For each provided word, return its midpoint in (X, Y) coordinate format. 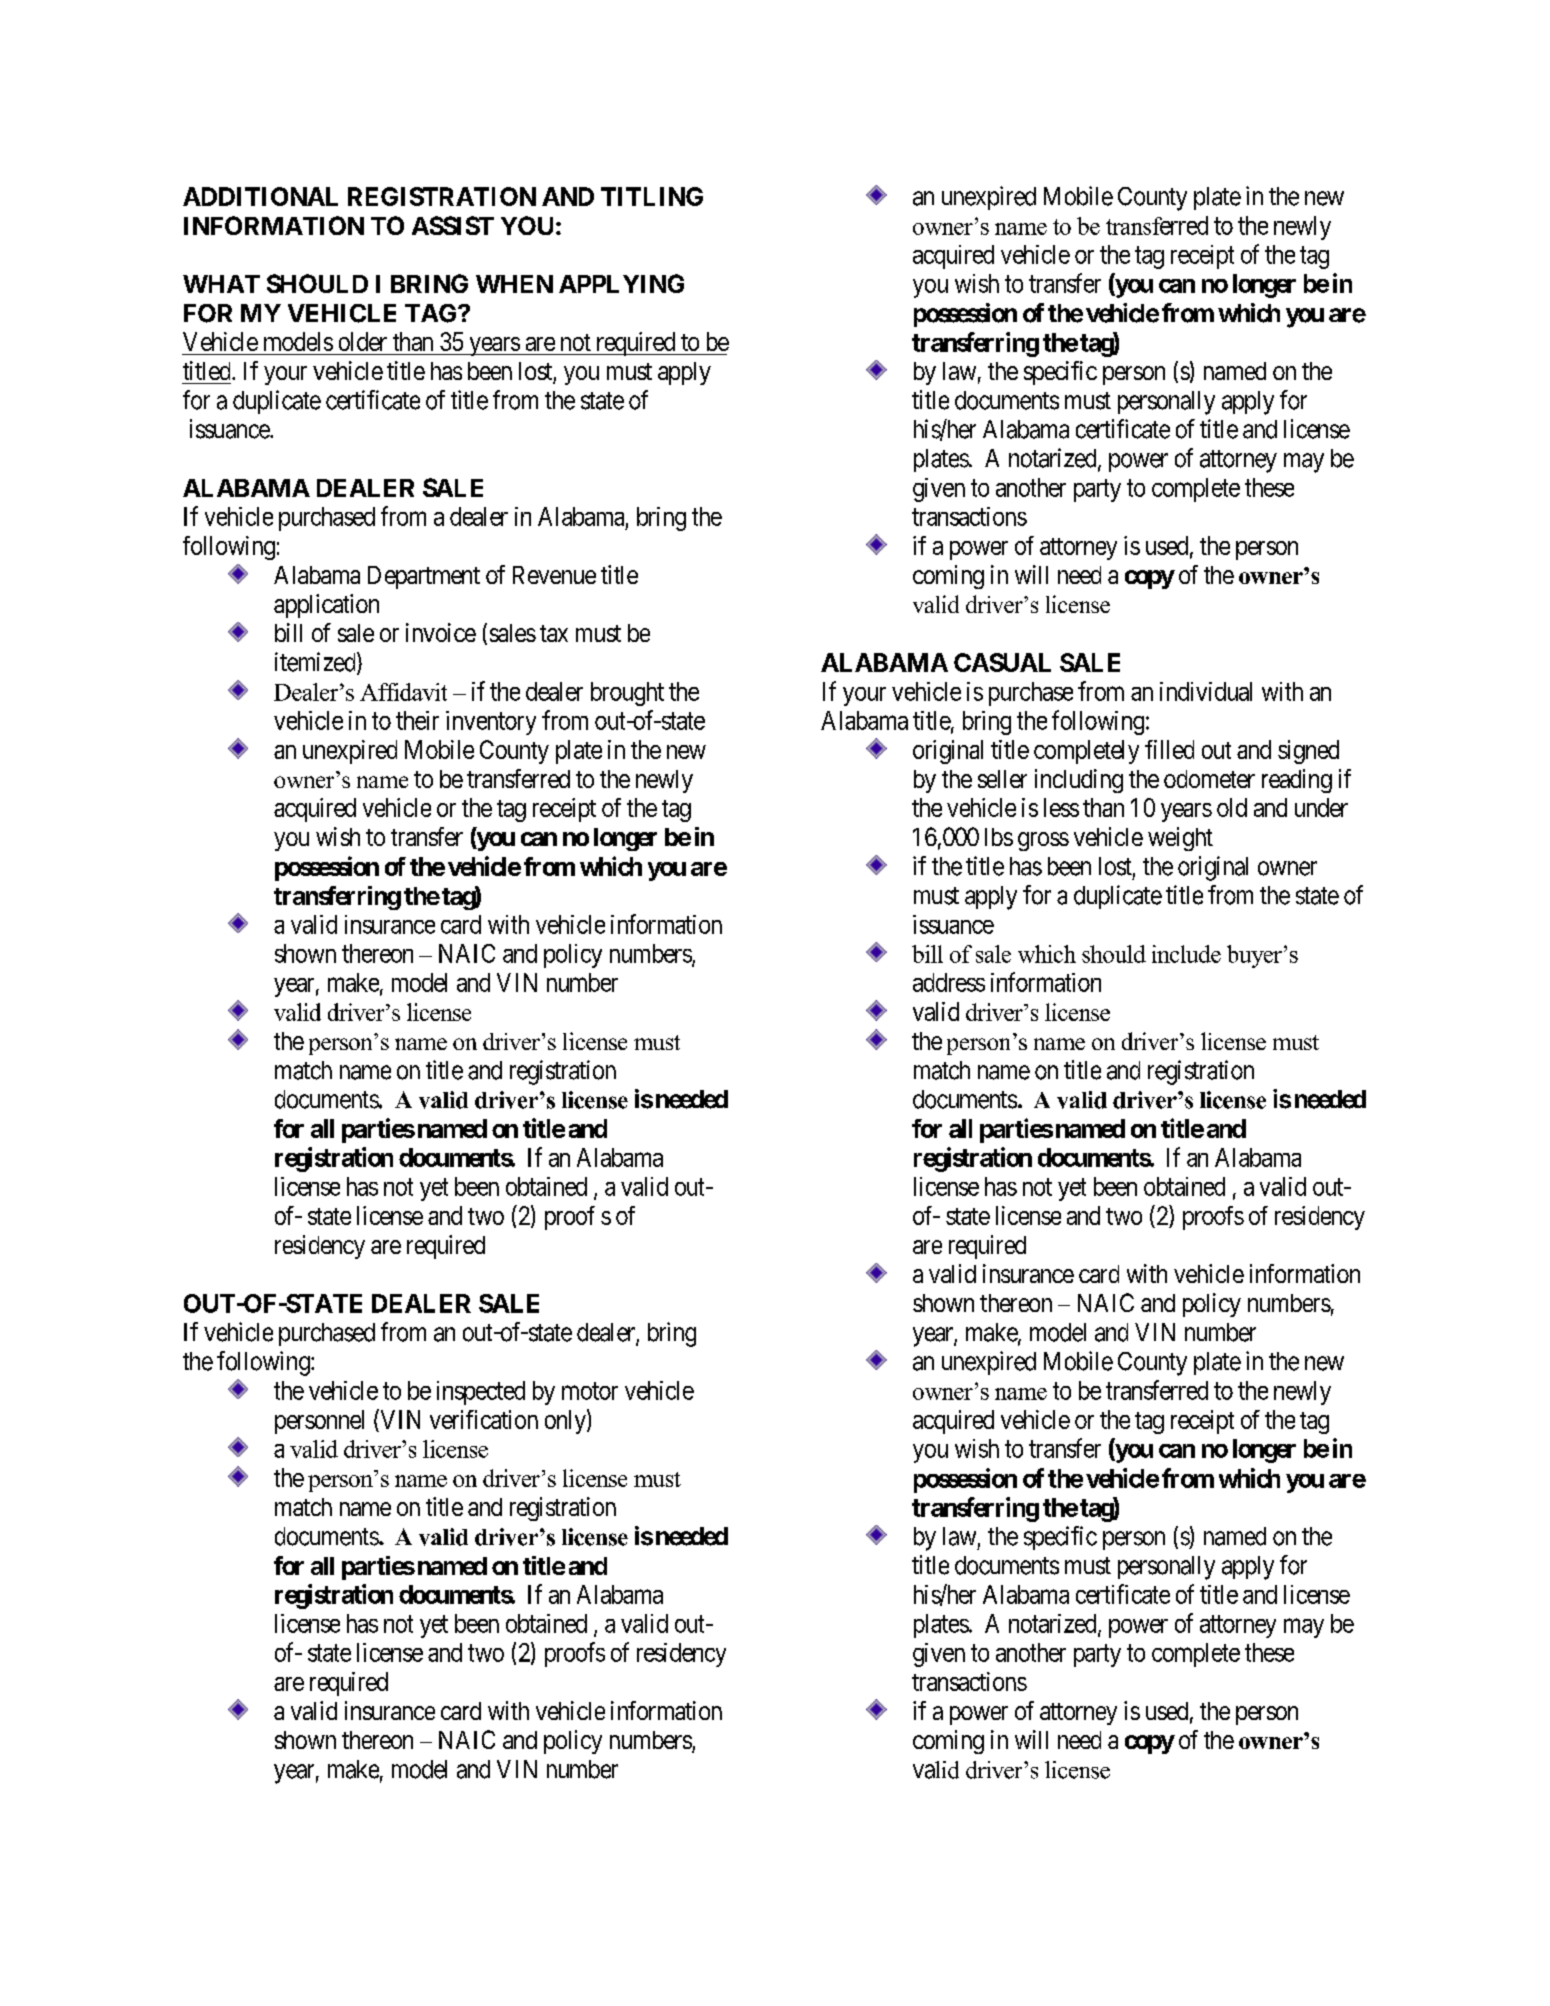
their (417, 720)
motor (590, 1391)
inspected (481, 1393)
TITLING (652, 196)
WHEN (514, 284)
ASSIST (453, 225)
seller (1002, 779)
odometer (1209, 779)
